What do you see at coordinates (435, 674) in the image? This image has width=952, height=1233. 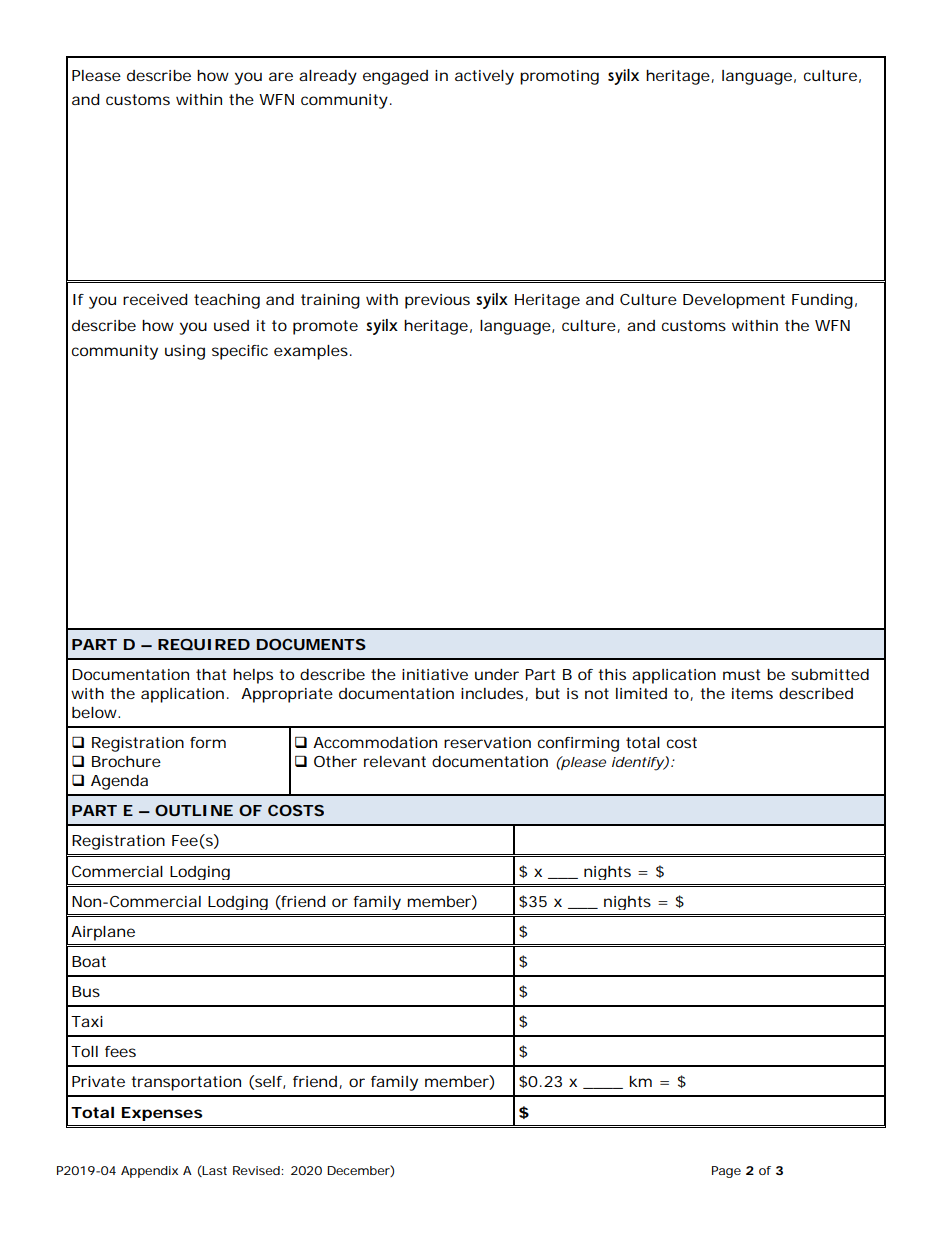 I see `initiative` at bounding box center [435, 674].
